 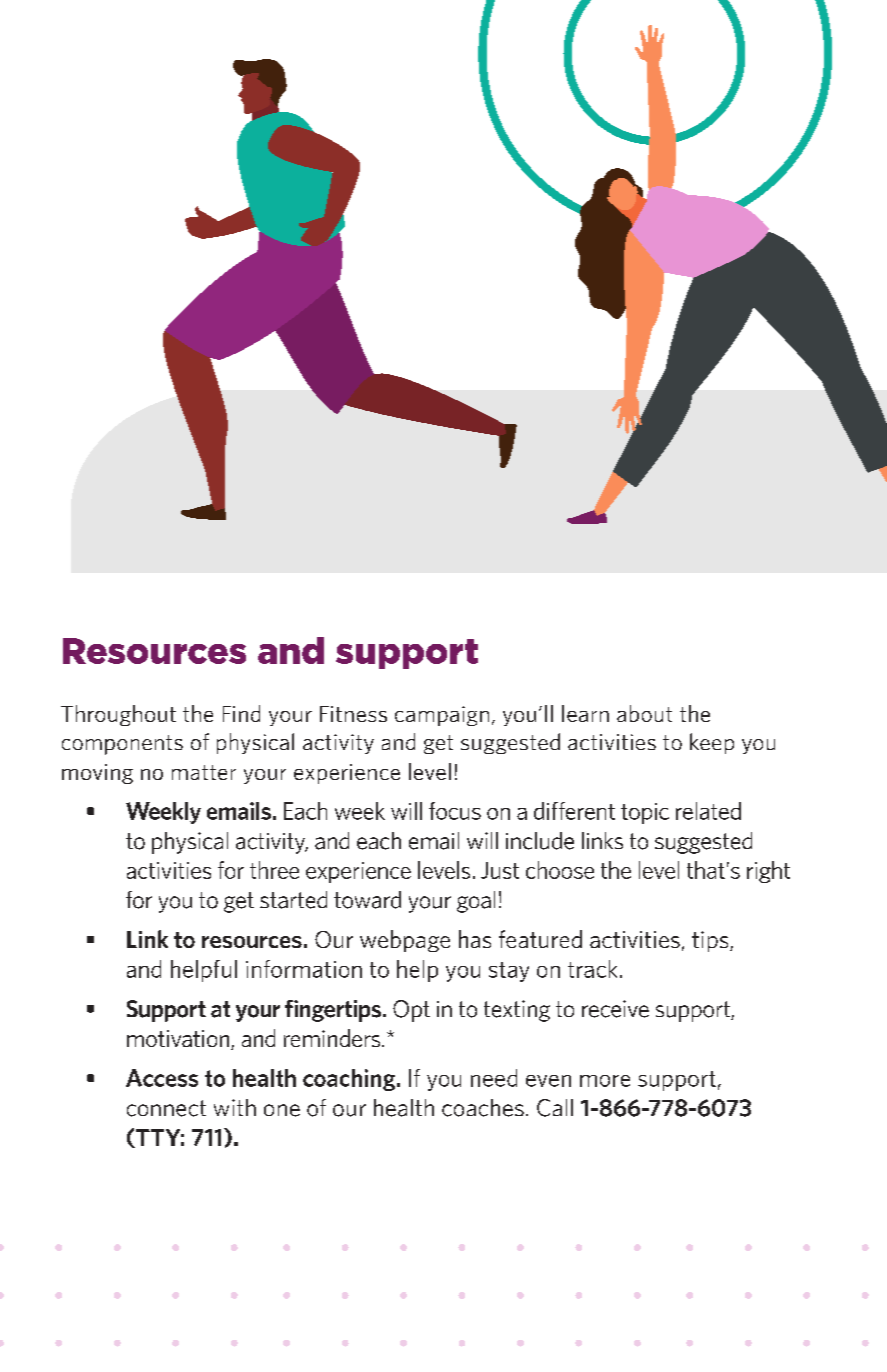 What do you see at coordinates (455, 811) in the page?
I see `focus` at bounding box center [455, 811].
